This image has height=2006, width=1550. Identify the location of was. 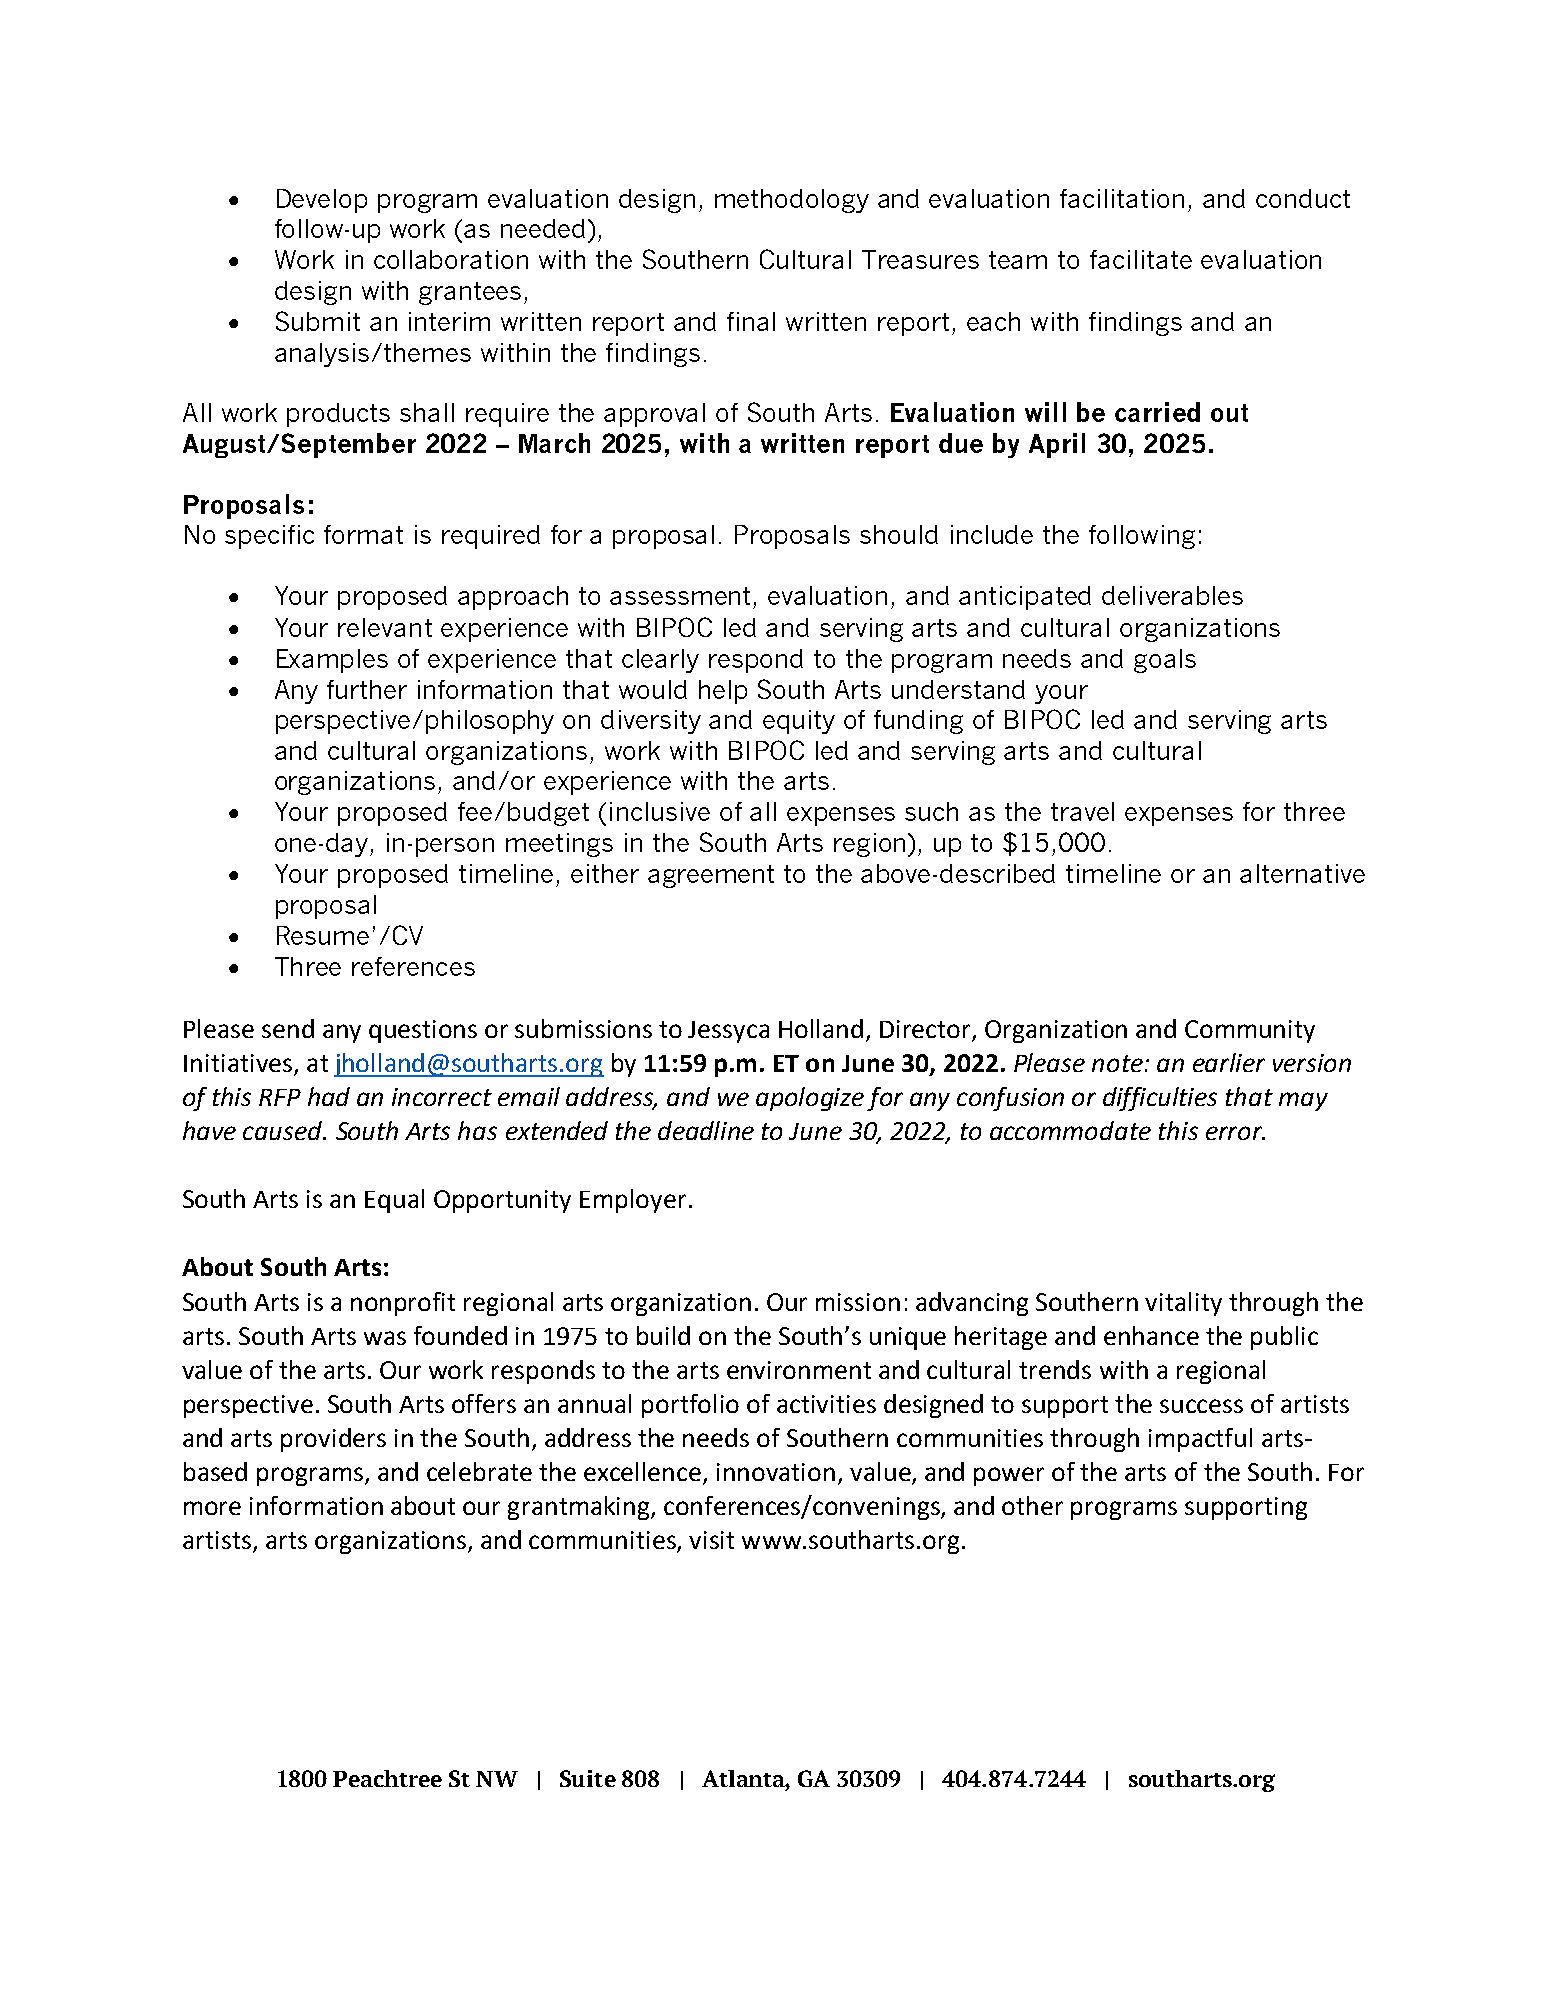
(385, 1338).
